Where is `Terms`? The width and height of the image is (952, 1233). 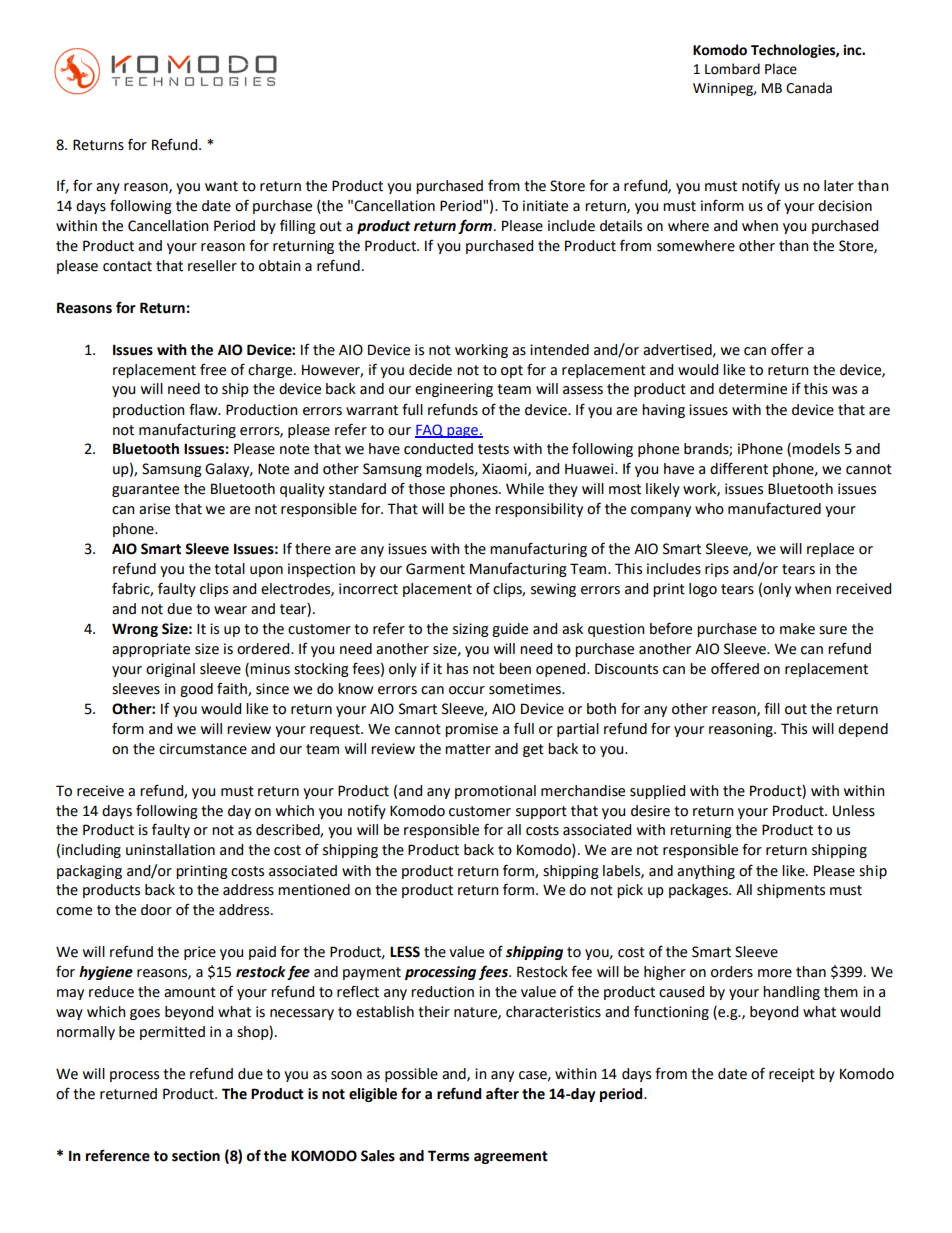
Terms is located at coordinates (448, 1156).
